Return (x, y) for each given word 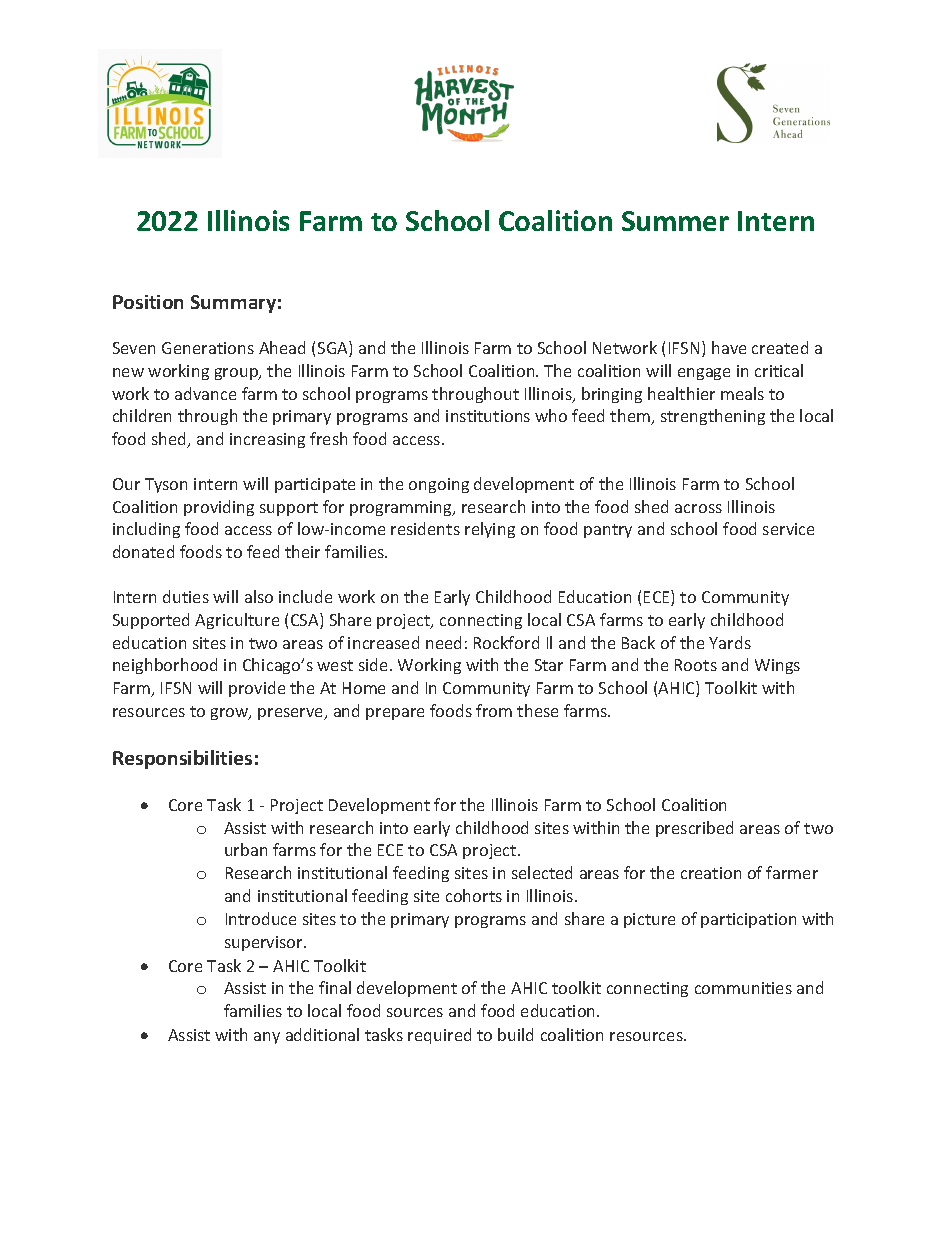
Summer (675, 221)
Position (148, 302)
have (729, 347)
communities (743, 988)
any (267, 1038)
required (439, 1036)
